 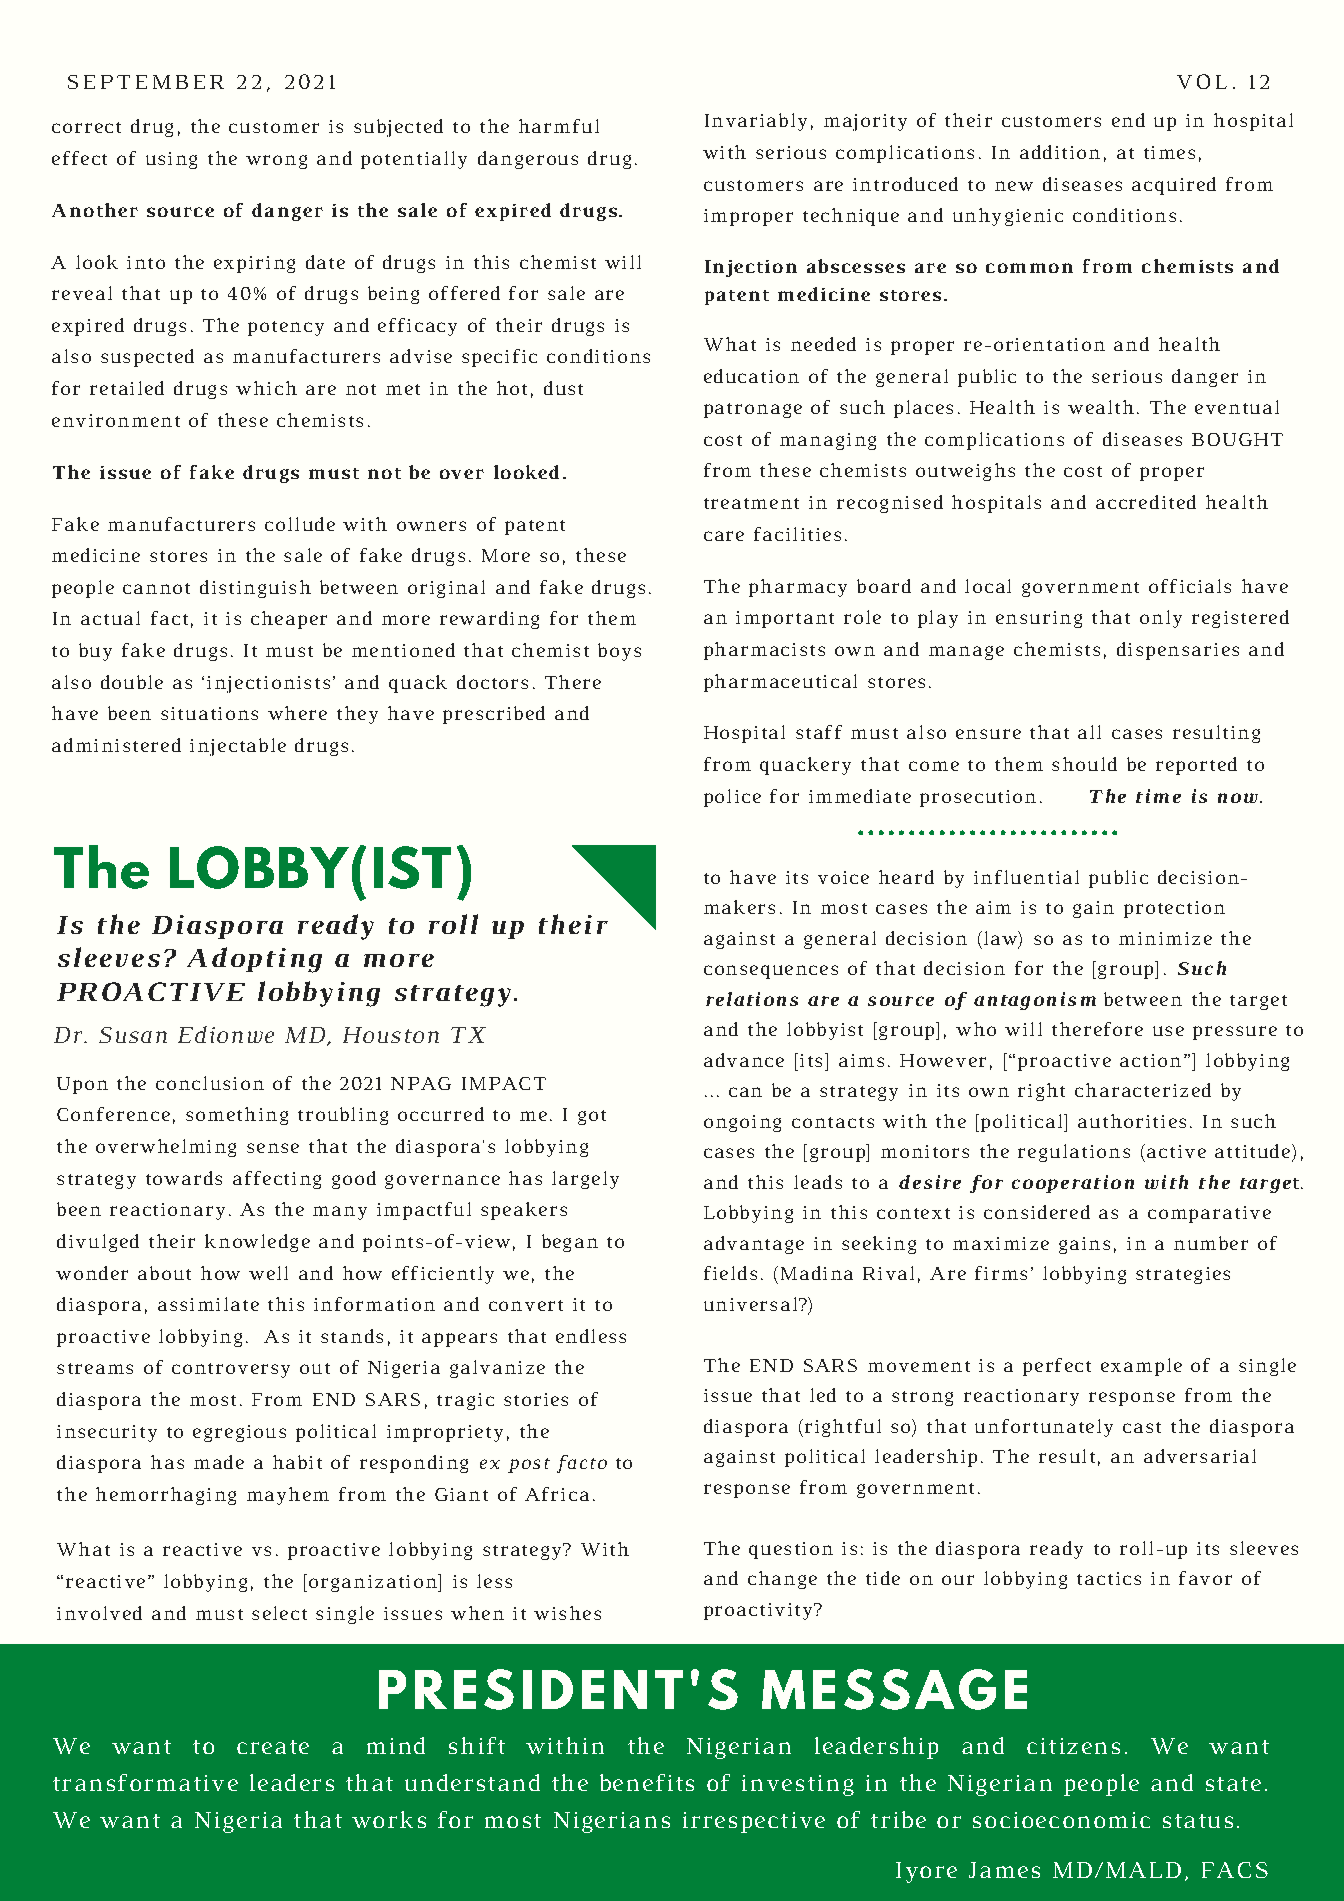 I want to click on collude, so click(x=300, y=524).
